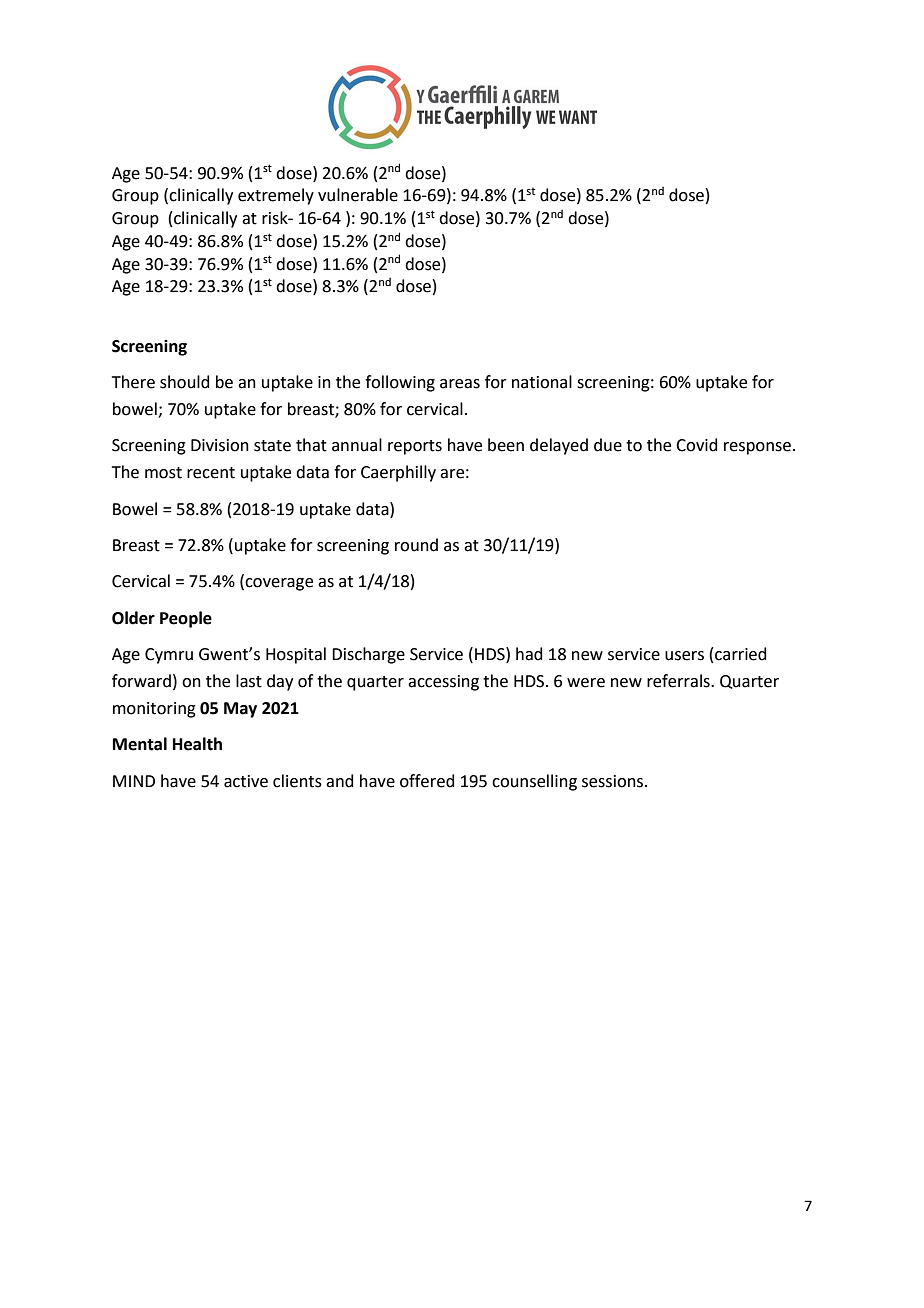 This screenshot has height=1308, width=924. I want to click on national, so click(542, 382).
